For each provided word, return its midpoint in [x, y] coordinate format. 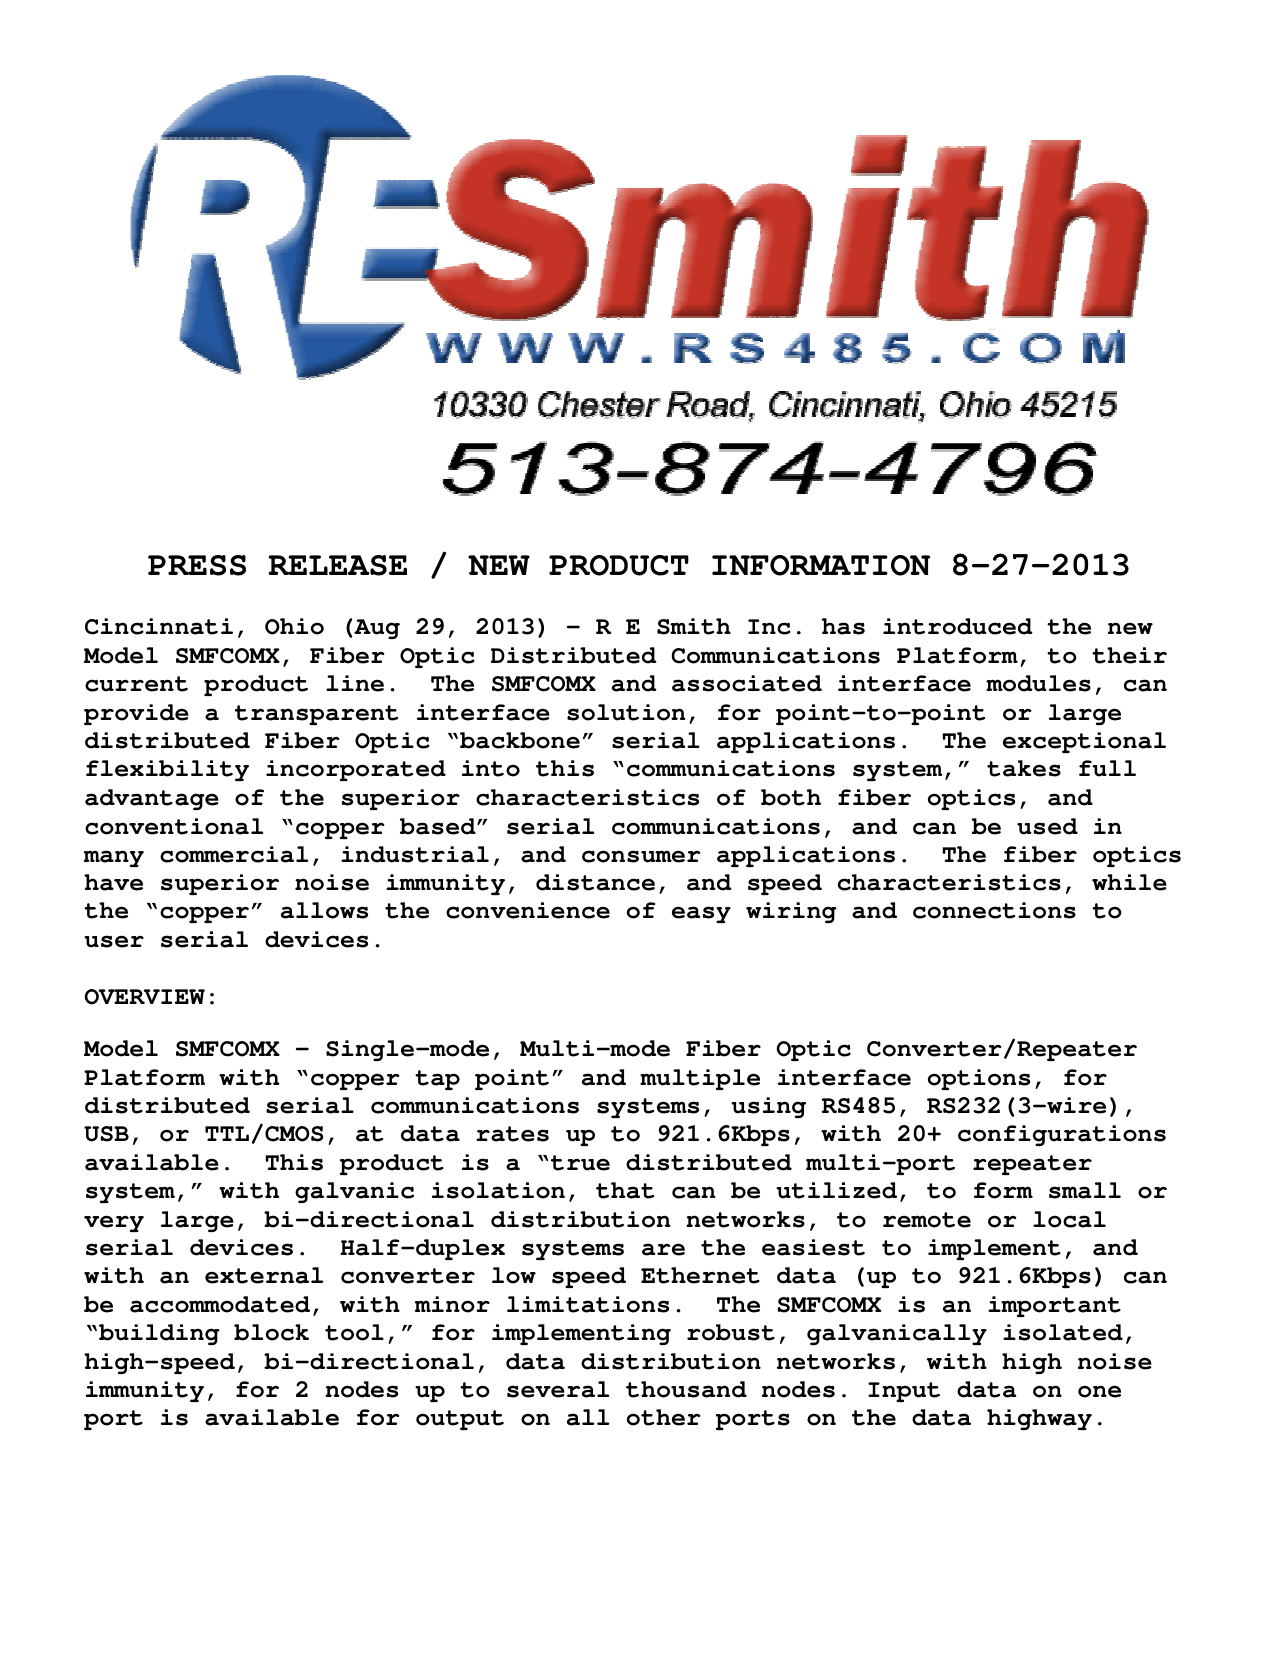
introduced [958, 626]
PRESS [197, 565]
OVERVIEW [144, 997]
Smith [694, 626]
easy [701, 914]
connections [994, 910]
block [271, 1332]
